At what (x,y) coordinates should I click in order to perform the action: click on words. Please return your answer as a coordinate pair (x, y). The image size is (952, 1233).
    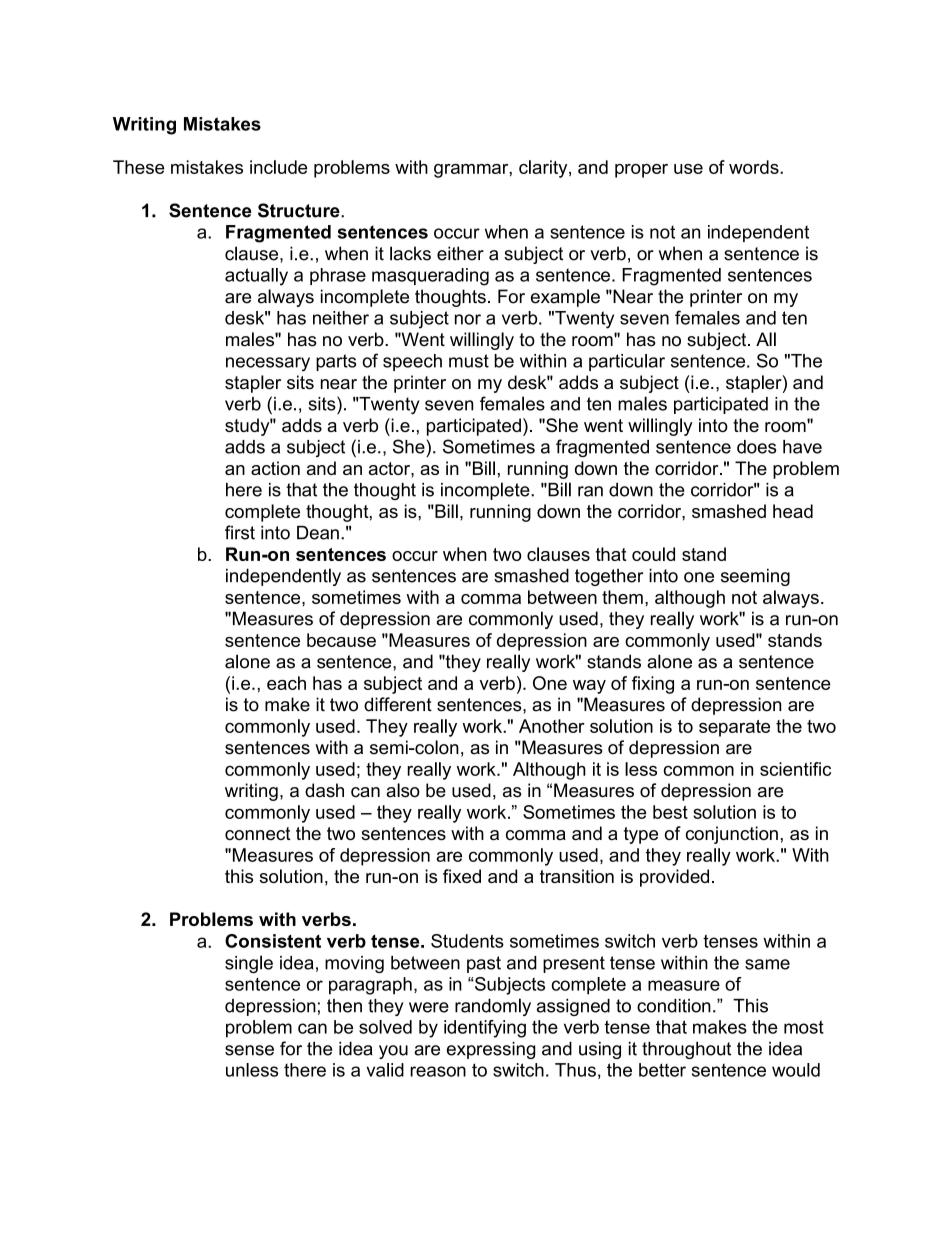
    Looking at the image, I should click on (755, 167).
